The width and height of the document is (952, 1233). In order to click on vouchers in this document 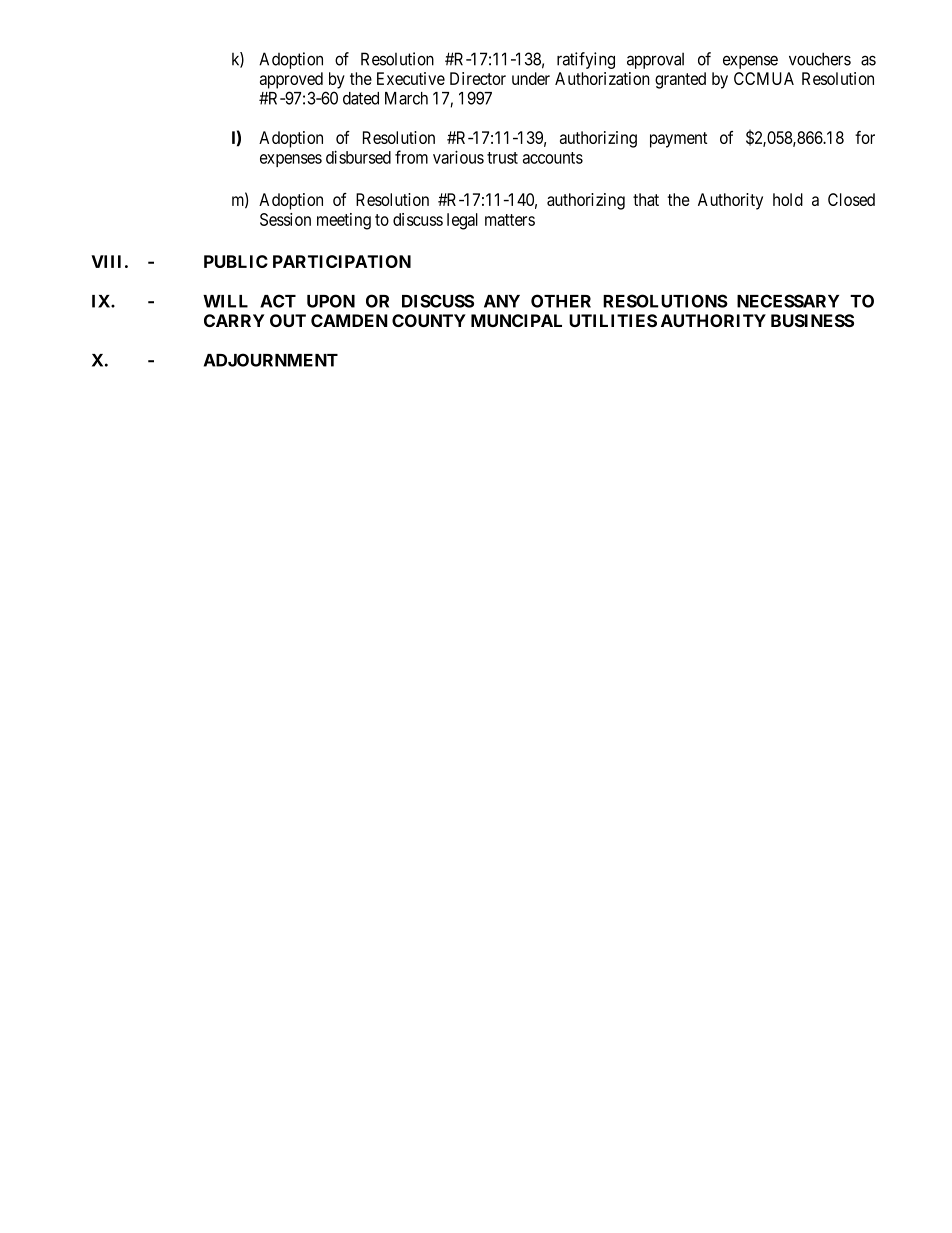, I will do `click(820, 59)`.
